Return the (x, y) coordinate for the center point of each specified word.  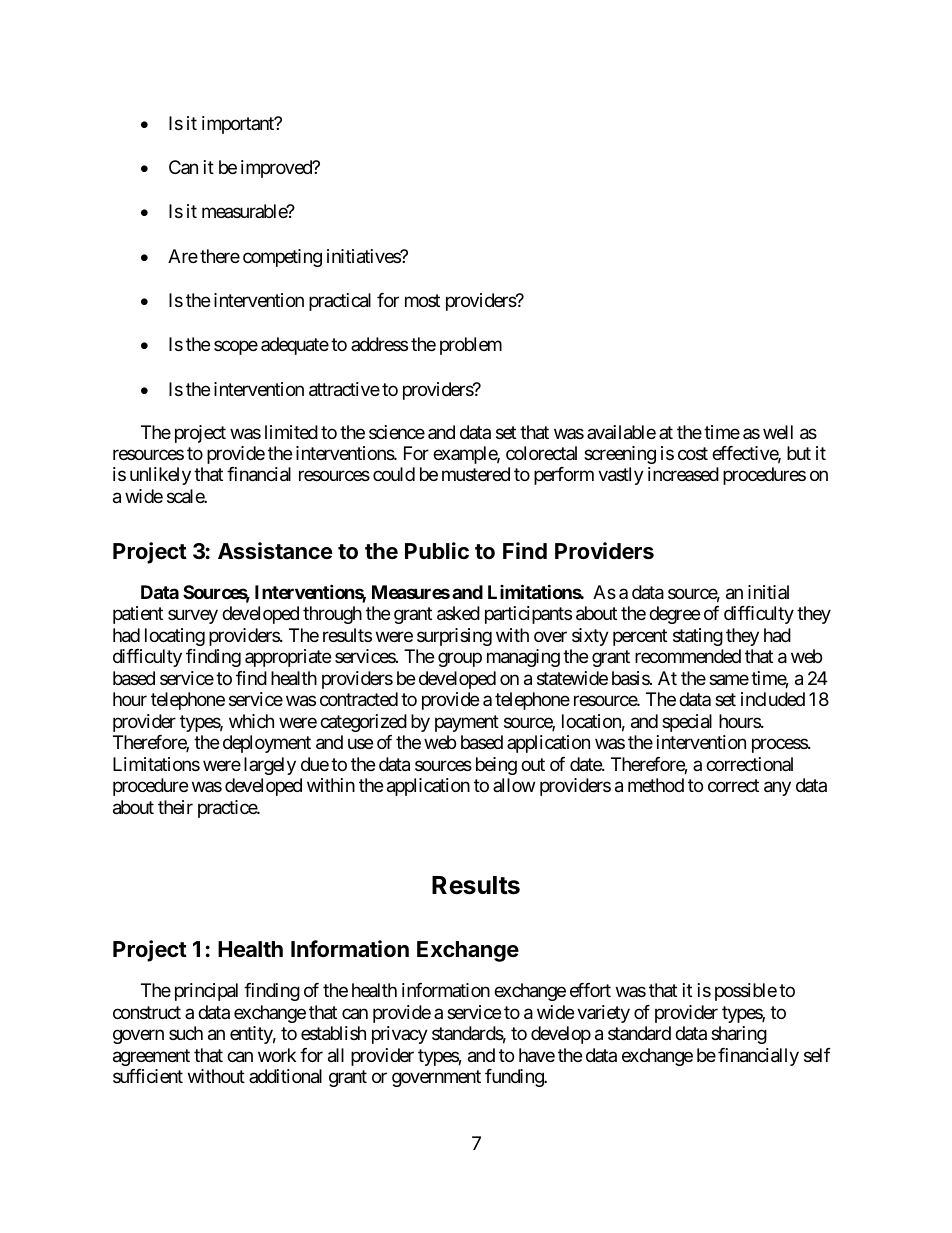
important (239, 125)
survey (193, 617)
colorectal (541, 453)
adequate (295, 346)
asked (458, 613)
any (777, 789)
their (175, 807)
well (778, 432)
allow (514, 785)
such (186, 1033)
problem (471, 346)
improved (277, 169)
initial (768, 592)
